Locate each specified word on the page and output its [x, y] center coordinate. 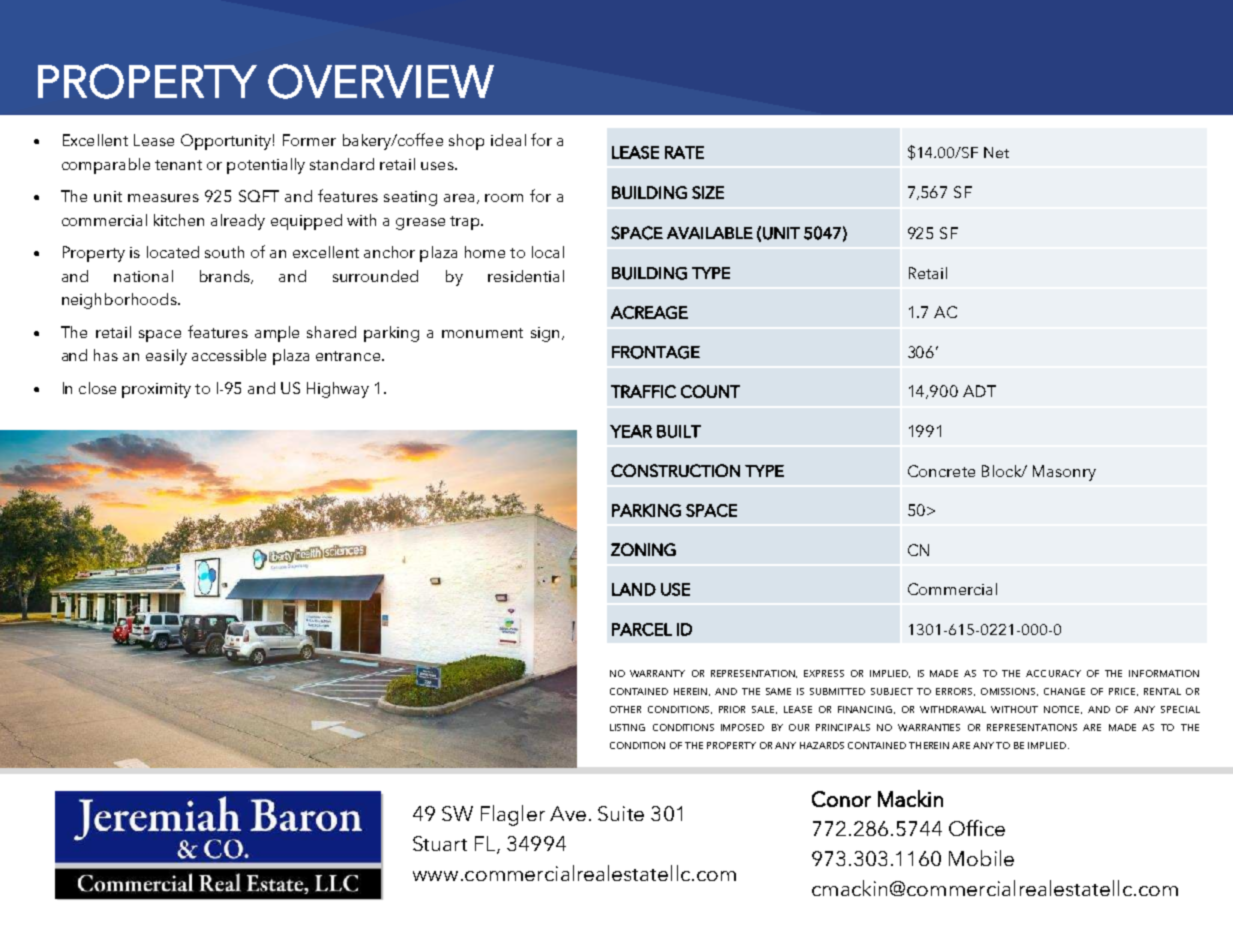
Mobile [981, 858]
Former [309, 140]
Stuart [440, 843]
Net [996, 152]
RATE [684, 152]
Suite [621, 813]
